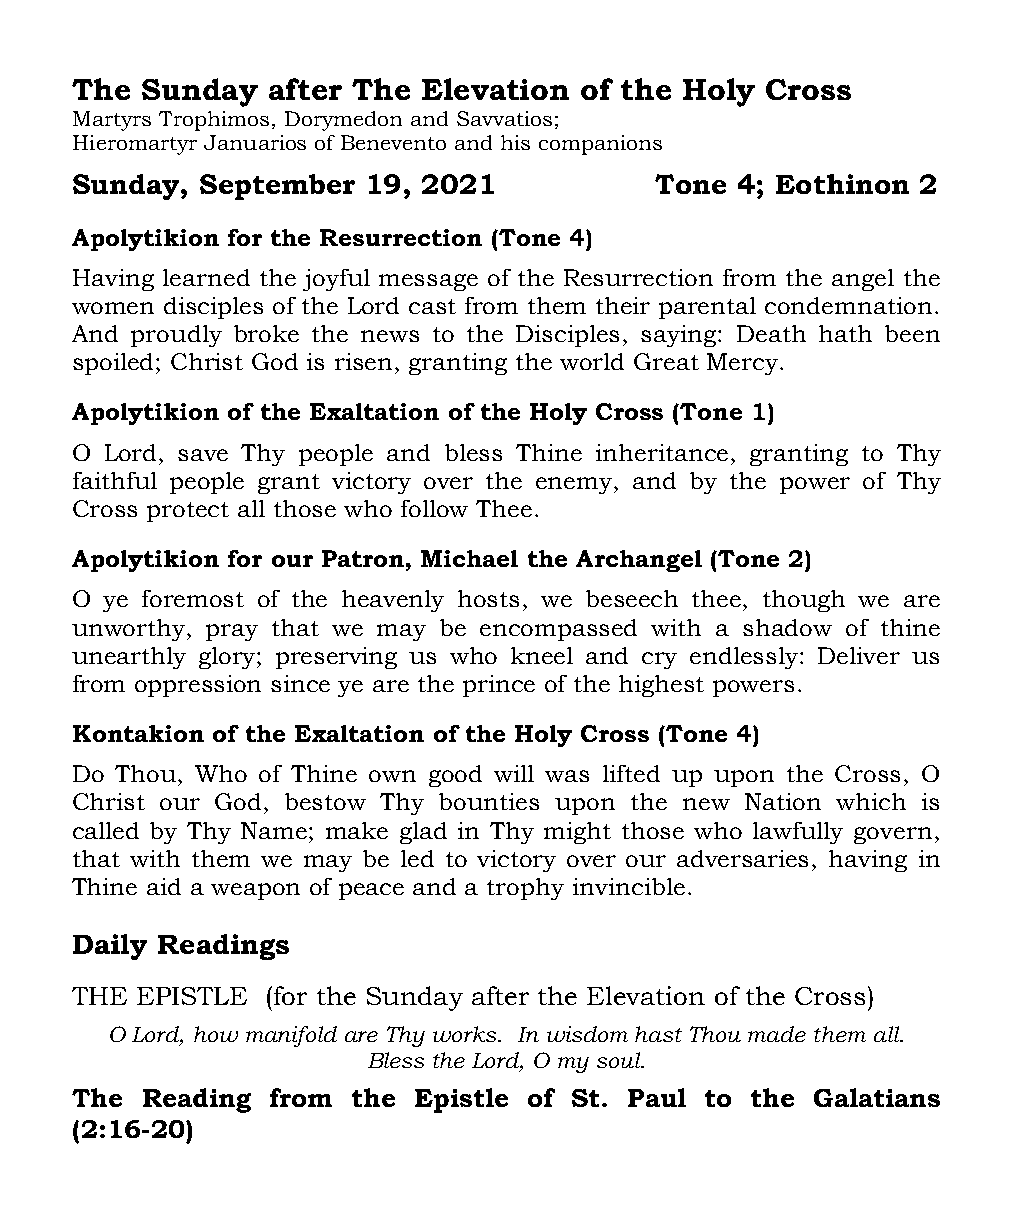  I want to click on Mercy, so click(744, 364).
